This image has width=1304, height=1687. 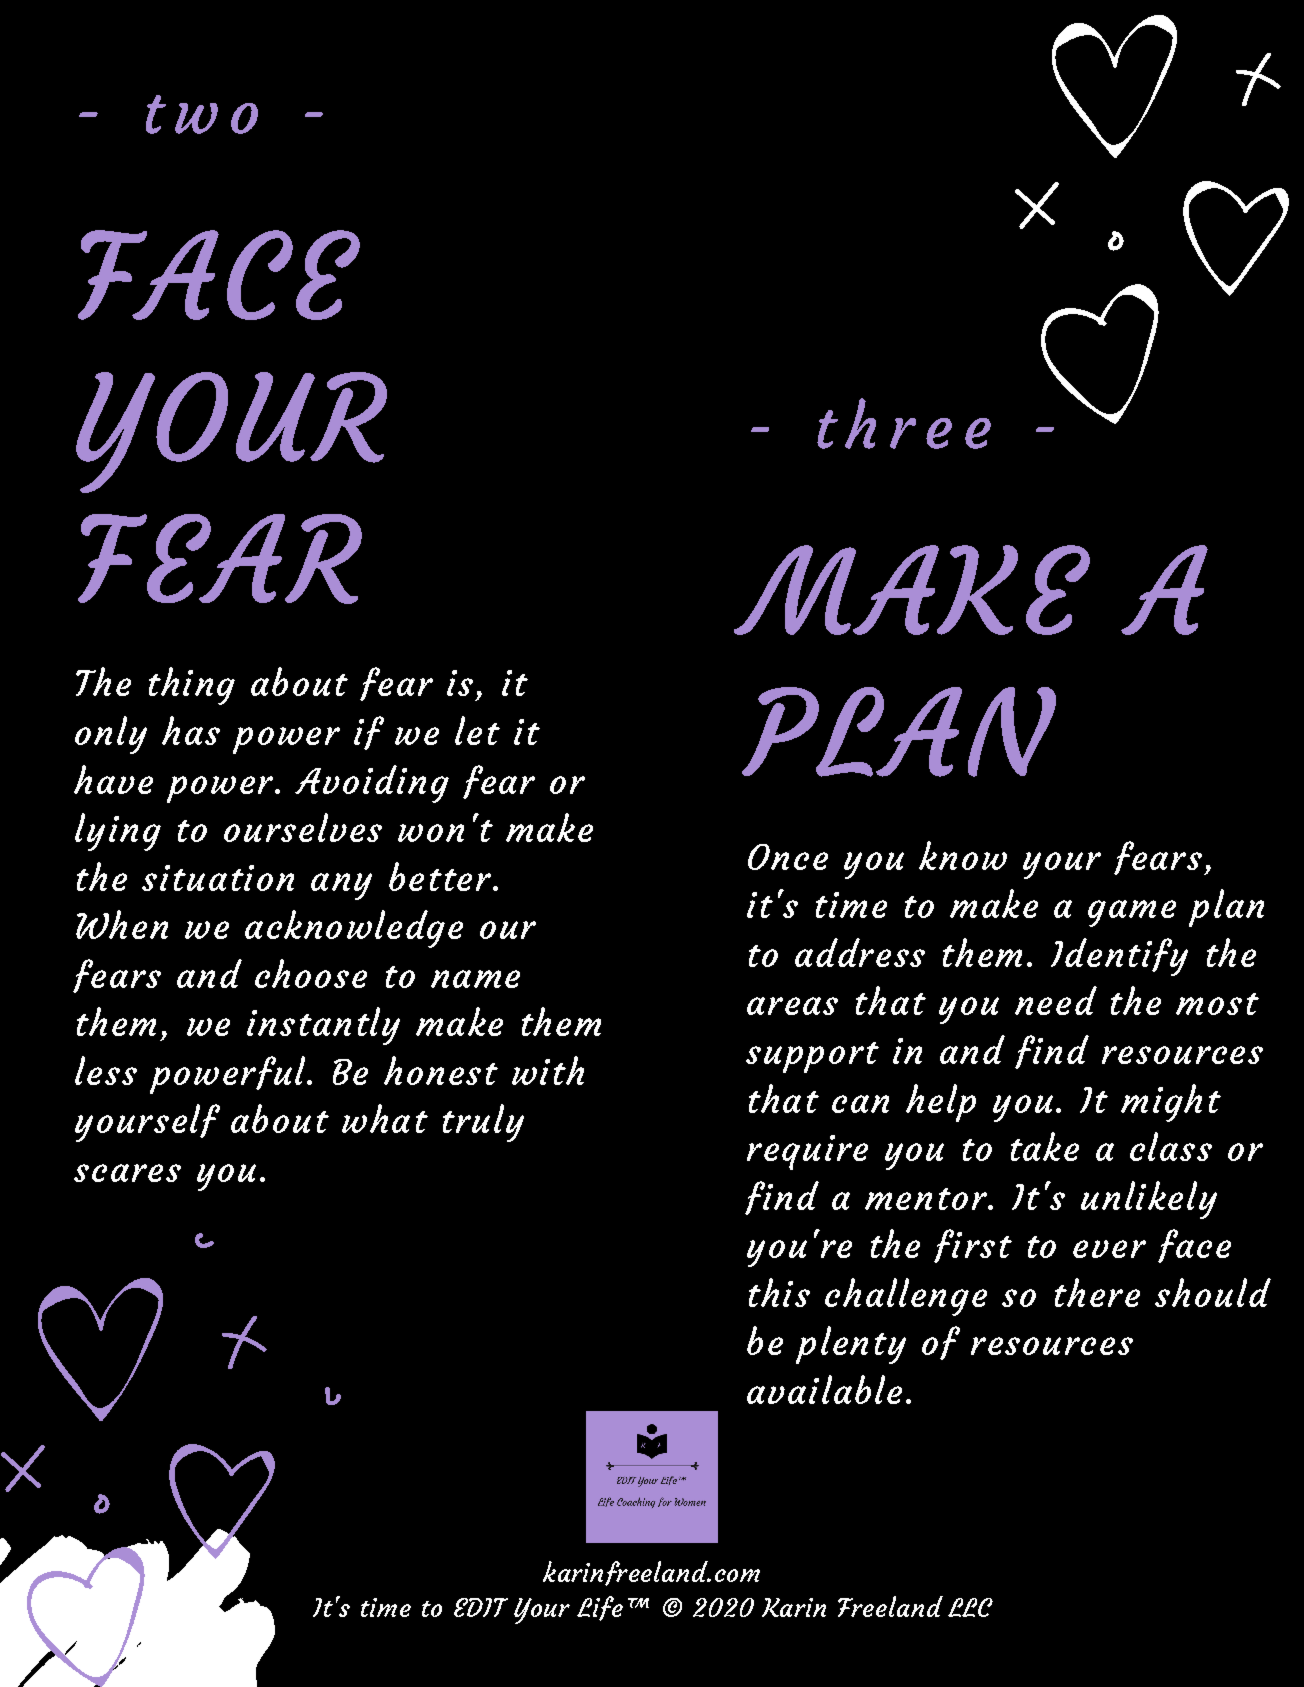 I want to click on this, so click(x=779, y=1292).
